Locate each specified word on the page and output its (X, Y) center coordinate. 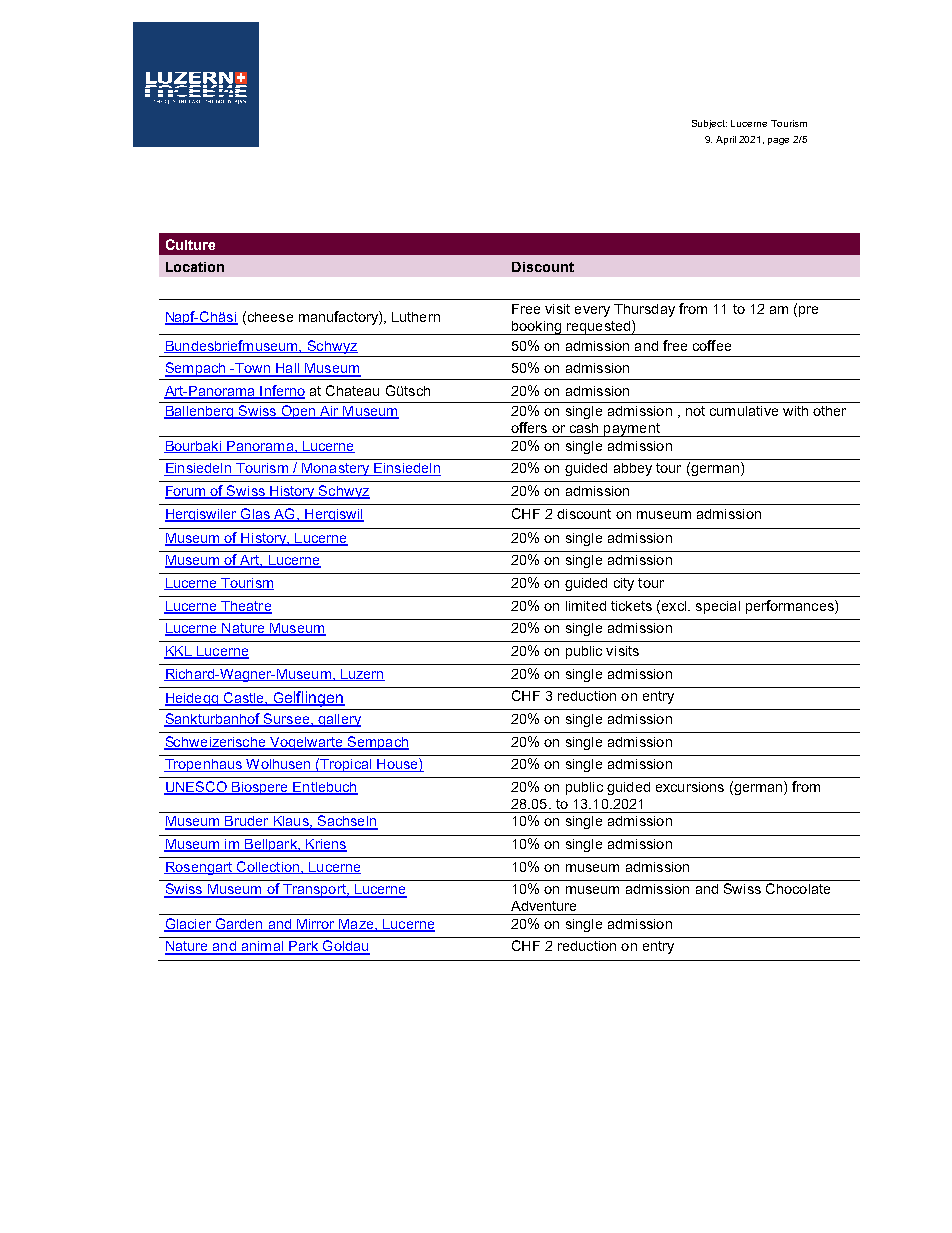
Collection (268, 867)
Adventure (543, 906)
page (778, 141)
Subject (709, 124)
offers (529, 427)
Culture (190, 244)
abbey (633, 469)
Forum (186, 492)
